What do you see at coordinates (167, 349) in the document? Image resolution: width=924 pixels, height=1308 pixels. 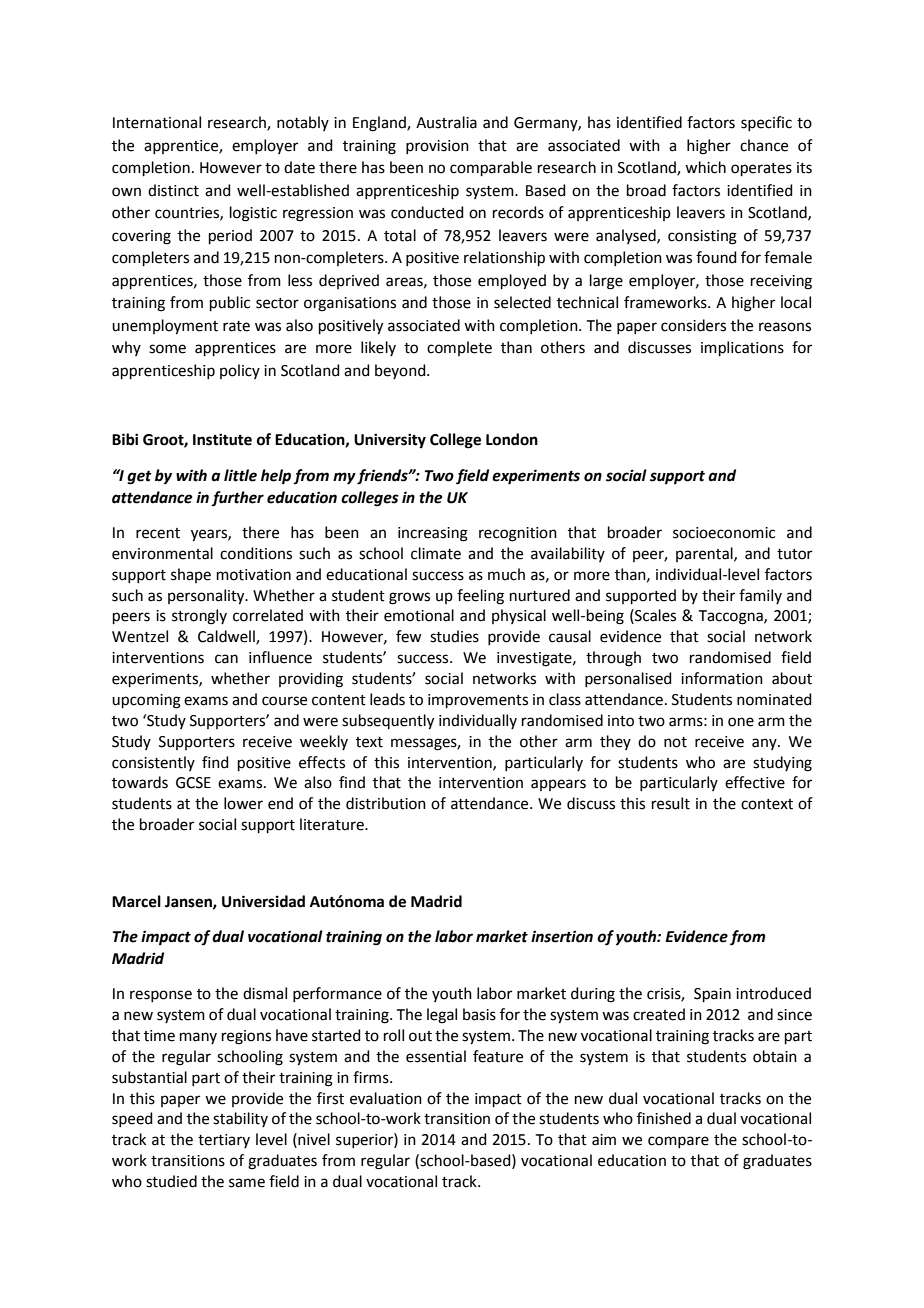 I see `some` at bounding box center [167, 349].
